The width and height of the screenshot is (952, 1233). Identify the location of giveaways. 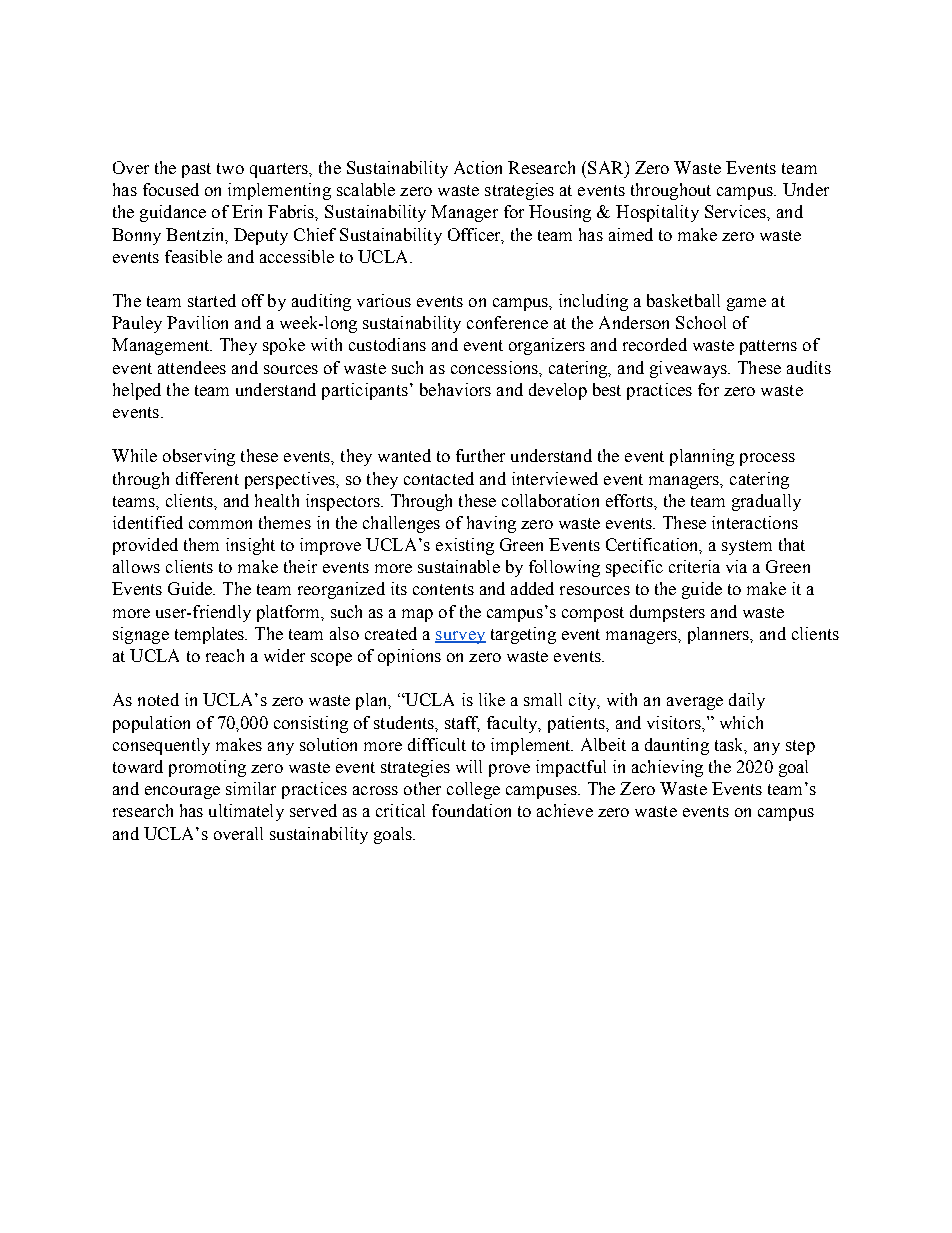
(690, 369).
